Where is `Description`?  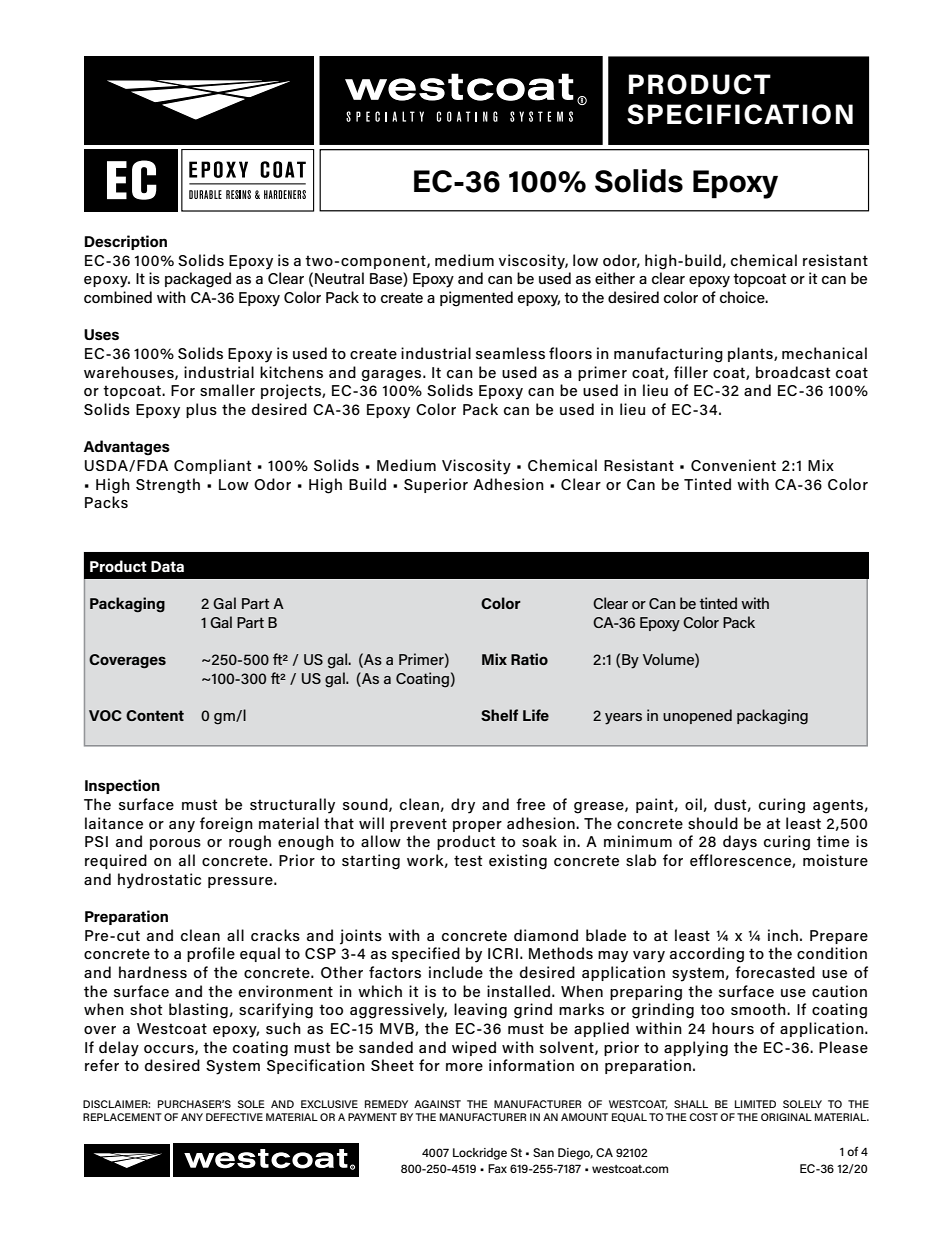
Description is located at coordinates (126, 242).
